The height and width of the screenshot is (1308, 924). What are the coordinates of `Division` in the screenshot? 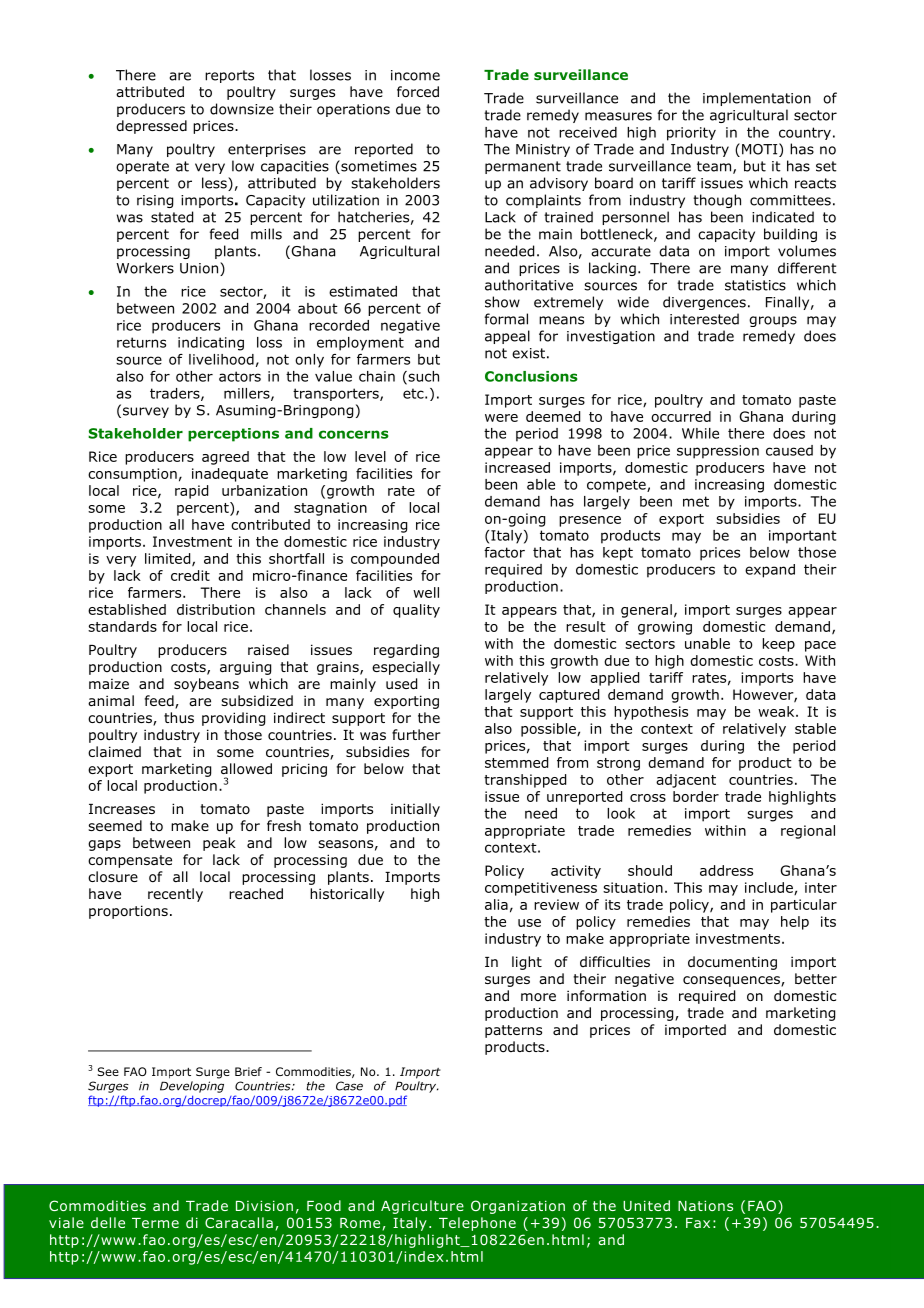 It's located at (264, 1205).
